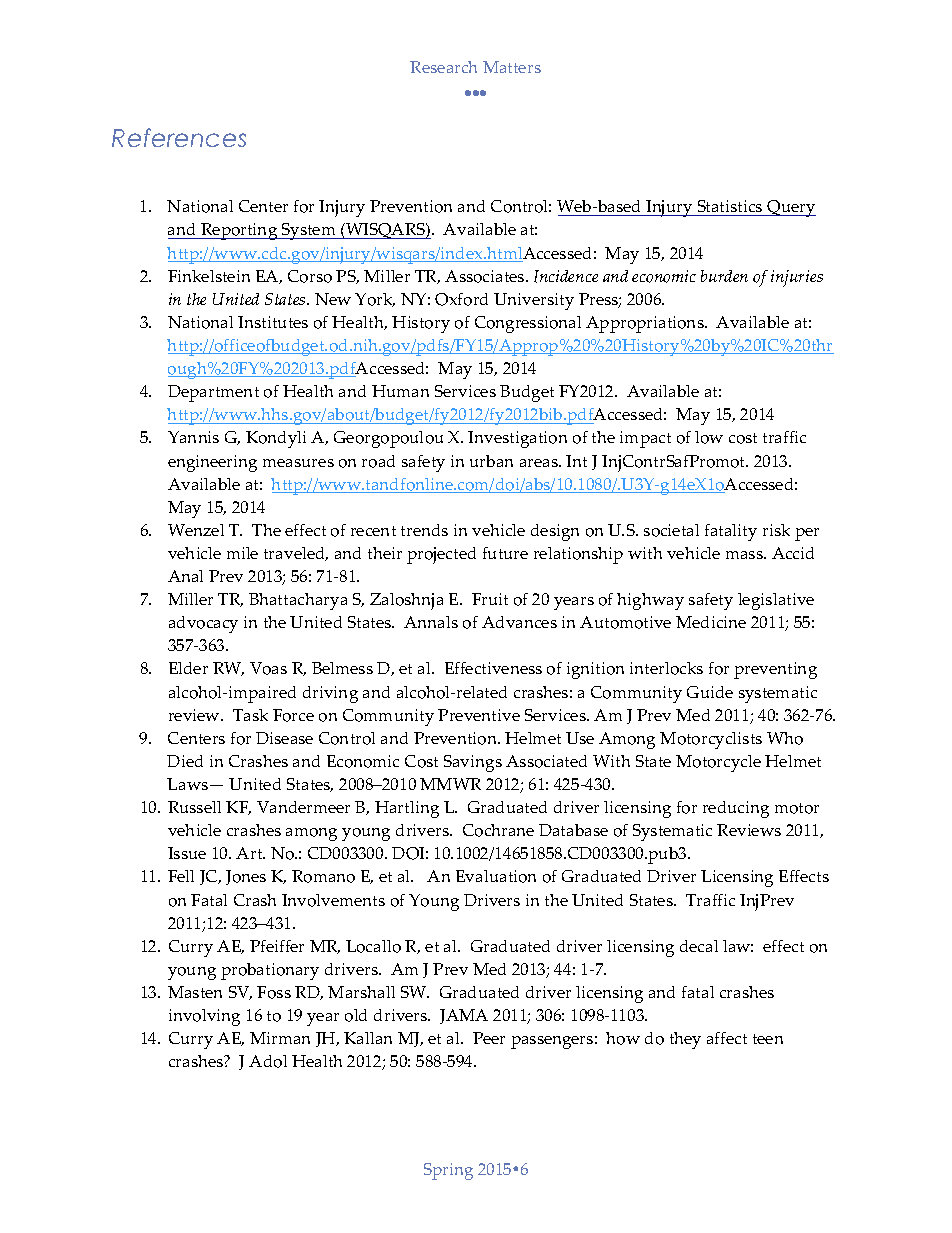 The height and width of the screenshot is (1233, 952). What do you see at coordinates (203, 624) in the screenshot?
I see `advocacy` at bounding box center [203, 624].
